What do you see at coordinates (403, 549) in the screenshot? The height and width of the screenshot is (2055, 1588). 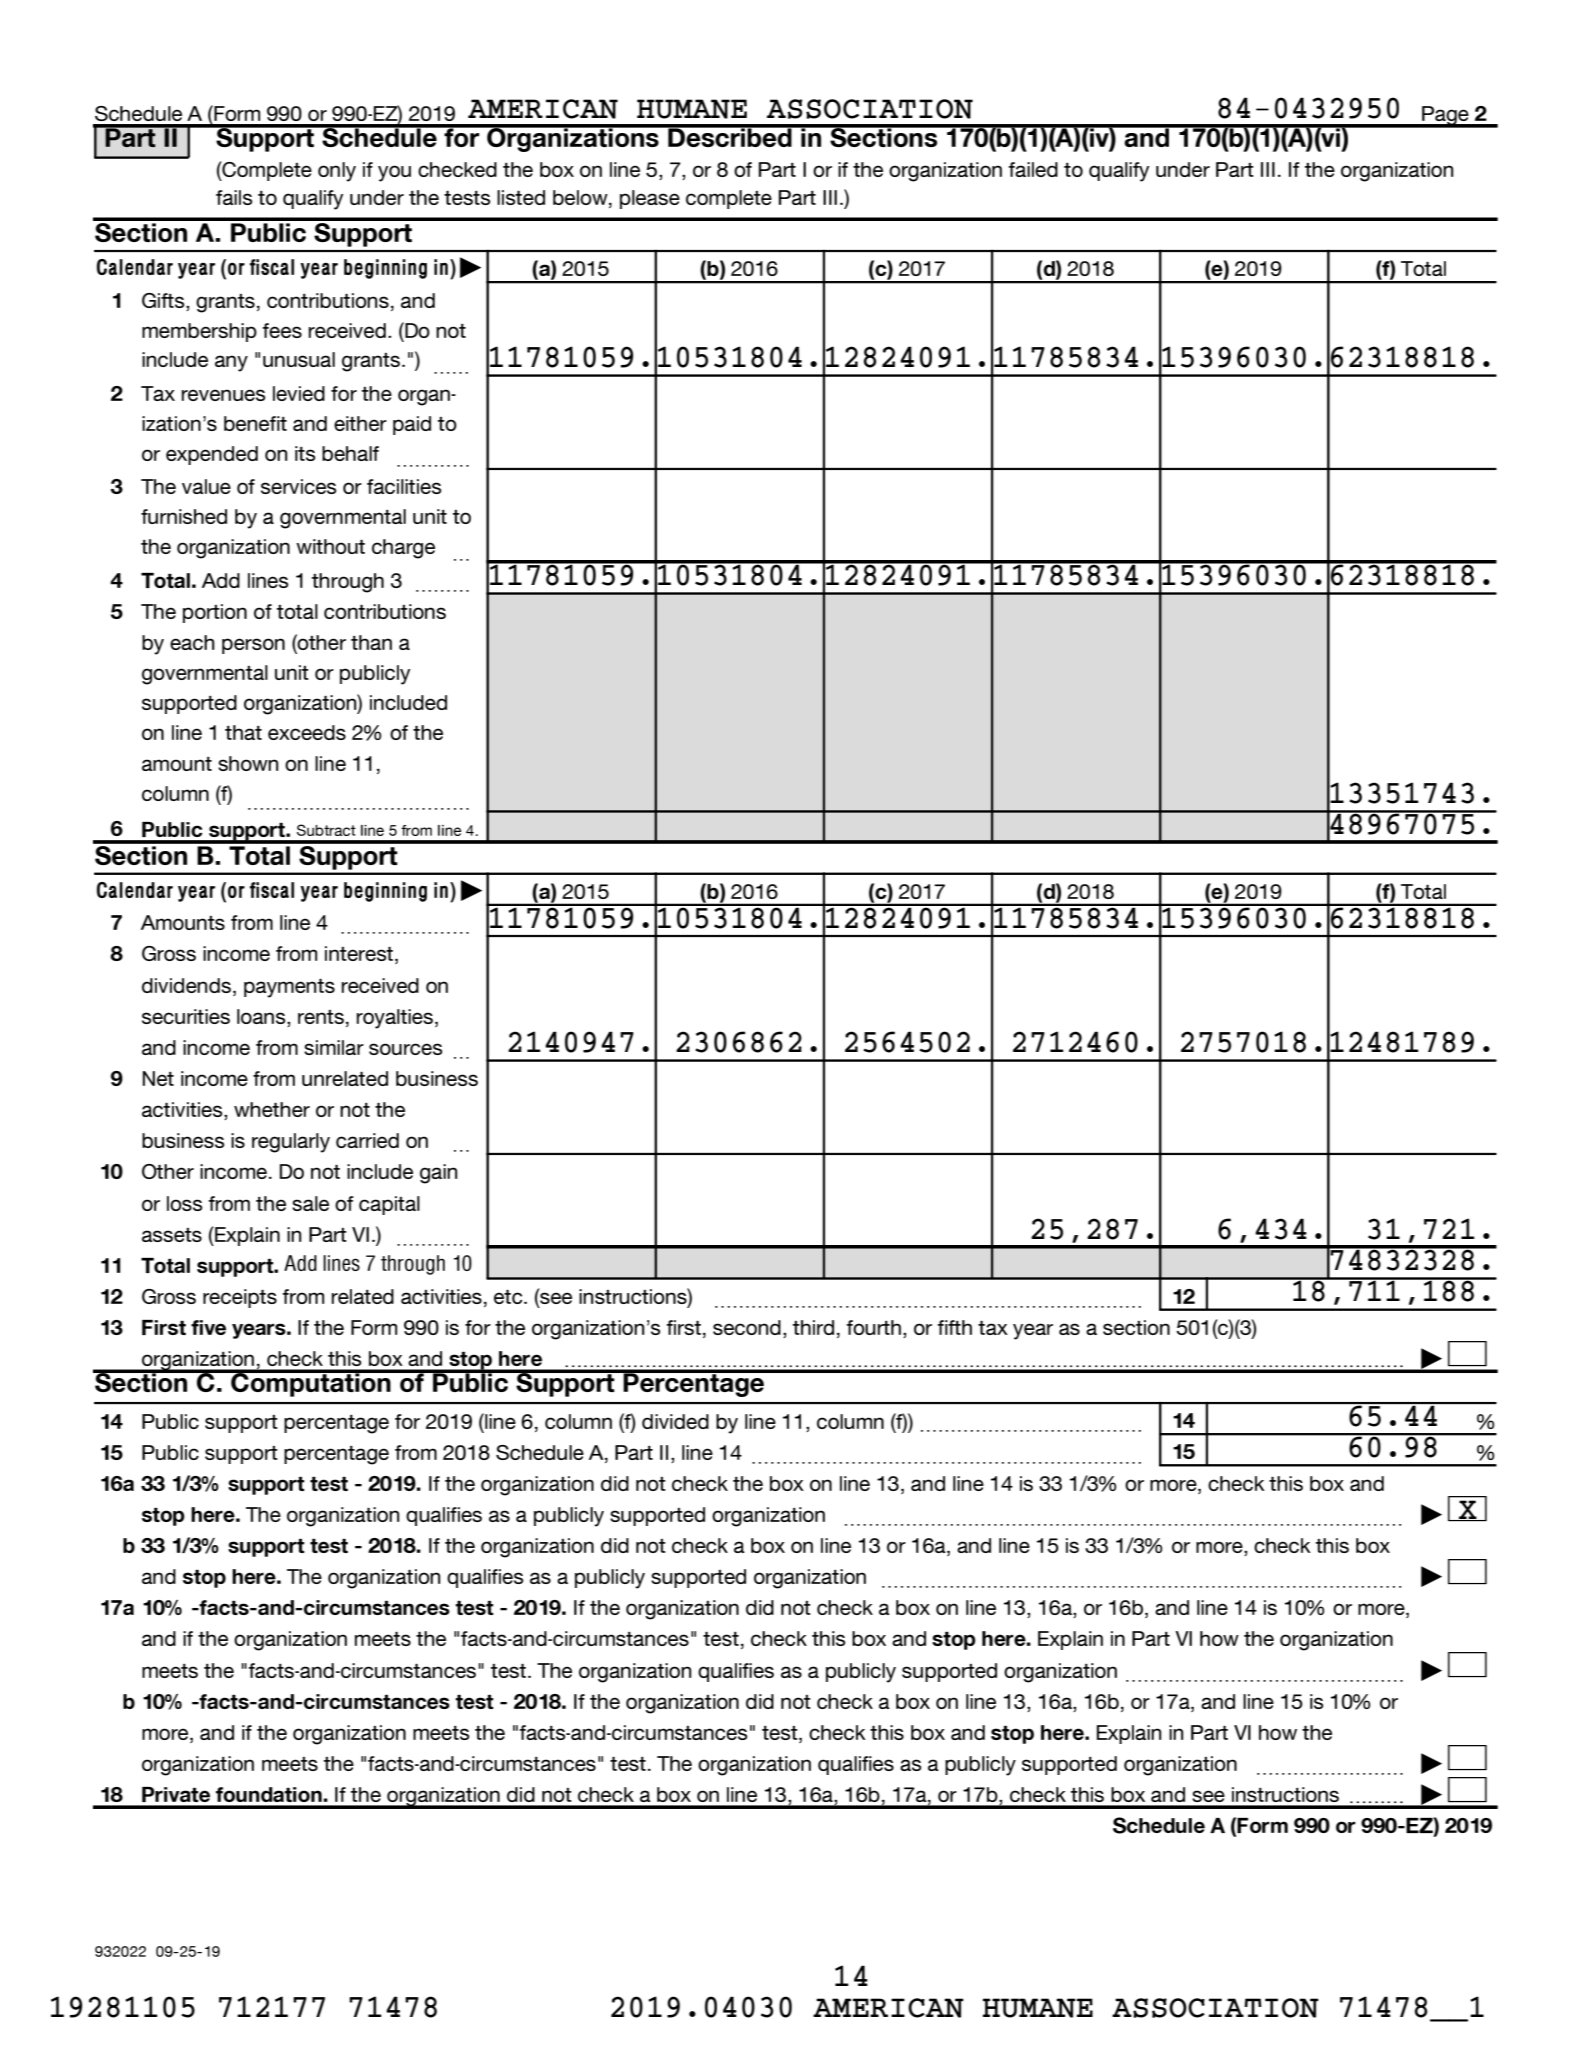 I see `charge` at bounding box center [403, 549].
